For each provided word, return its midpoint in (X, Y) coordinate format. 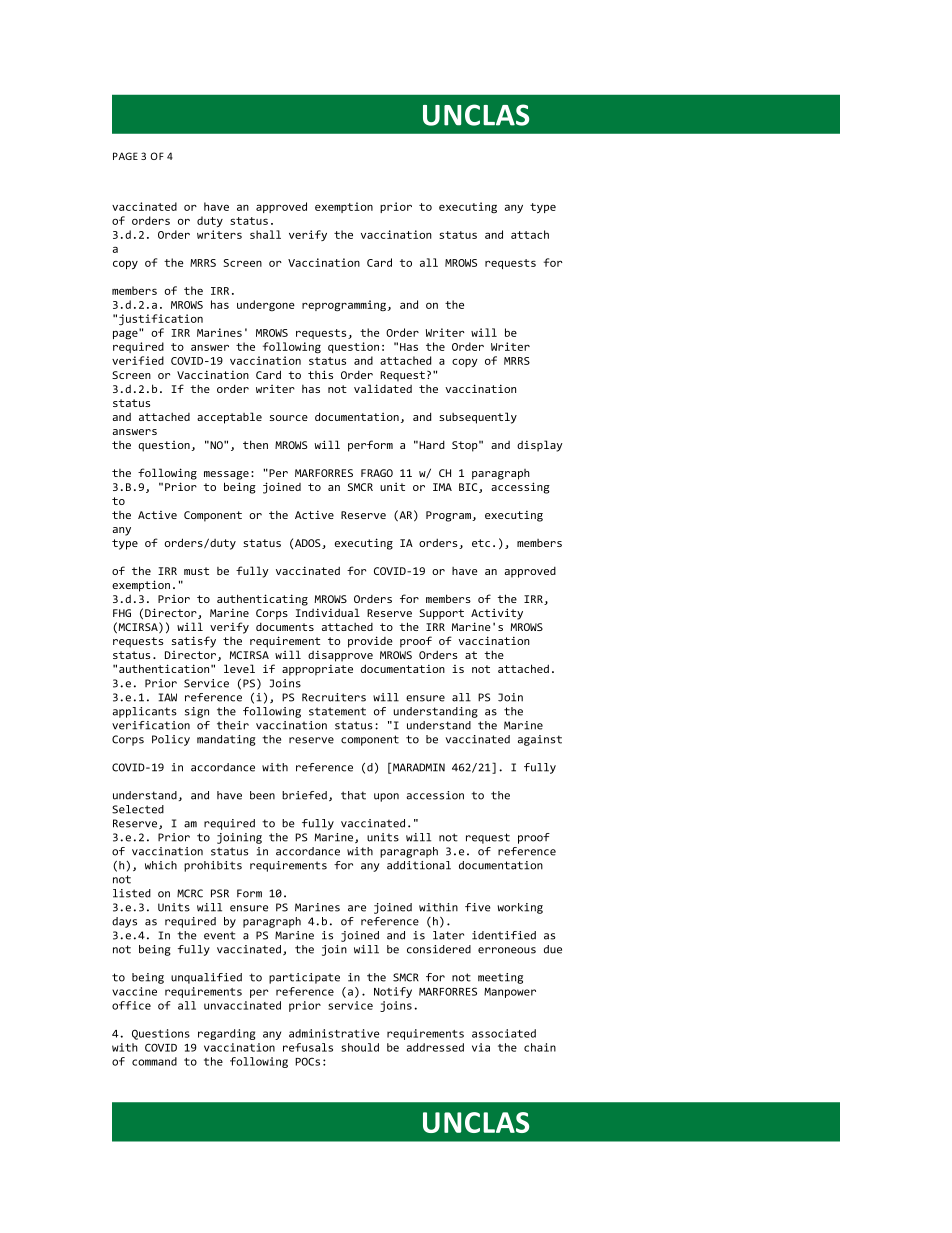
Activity (497, 614)
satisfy (194, 642)
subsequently (478, 418)
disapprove (340, 656)
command (154, 1061)
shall (265, 234)
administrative (334, 1033)
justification (161, 319)
